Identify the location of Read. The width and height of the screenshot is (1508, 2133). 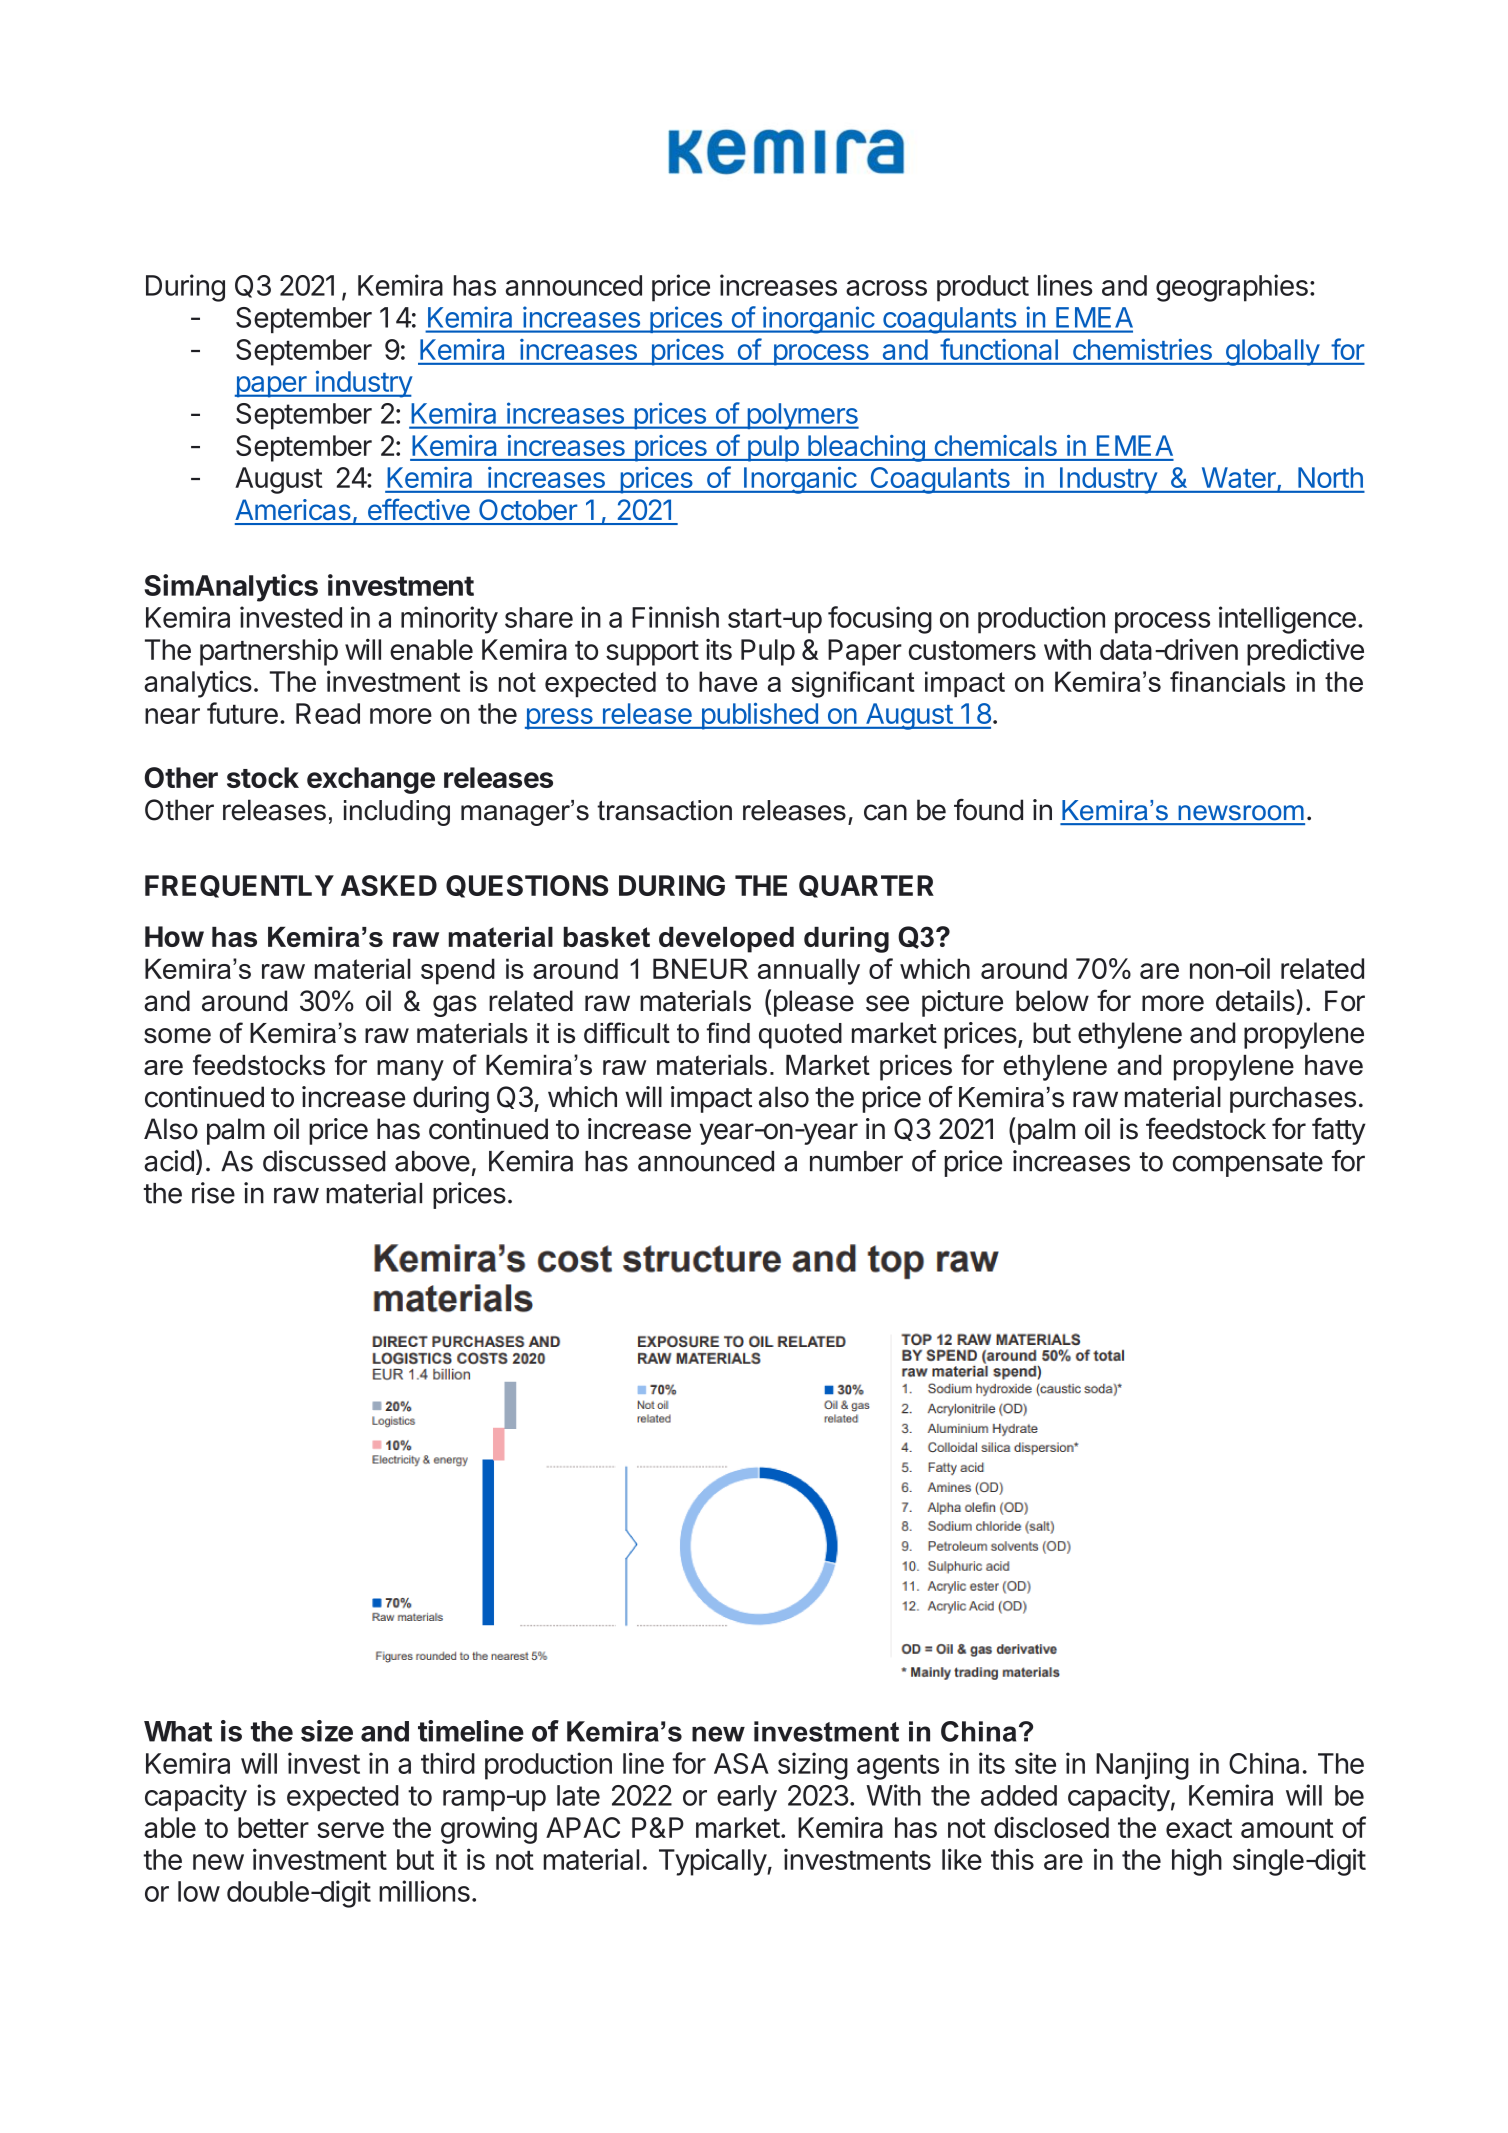
(328, 713).
